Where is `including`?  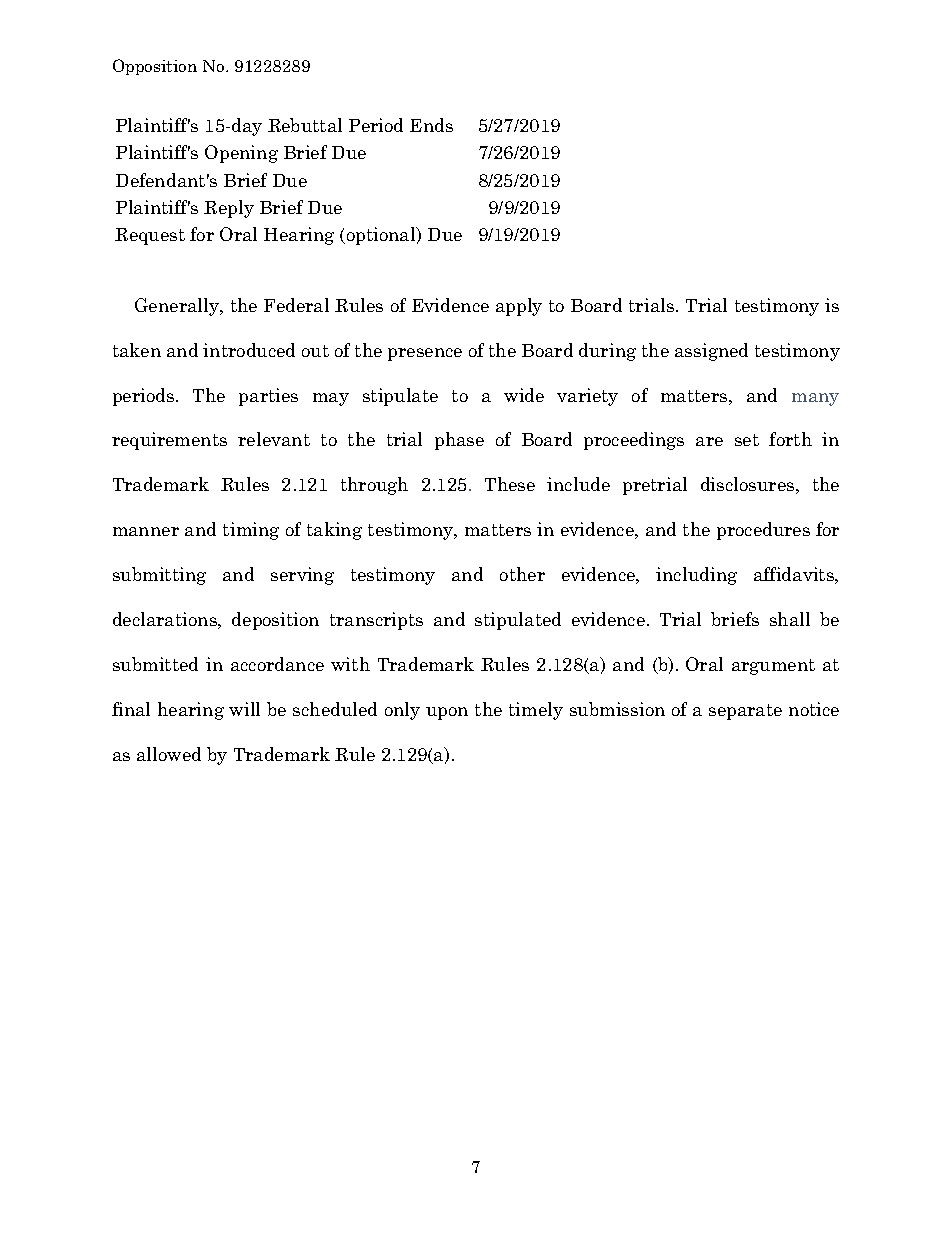
including is located at coordinates (696, 576).
